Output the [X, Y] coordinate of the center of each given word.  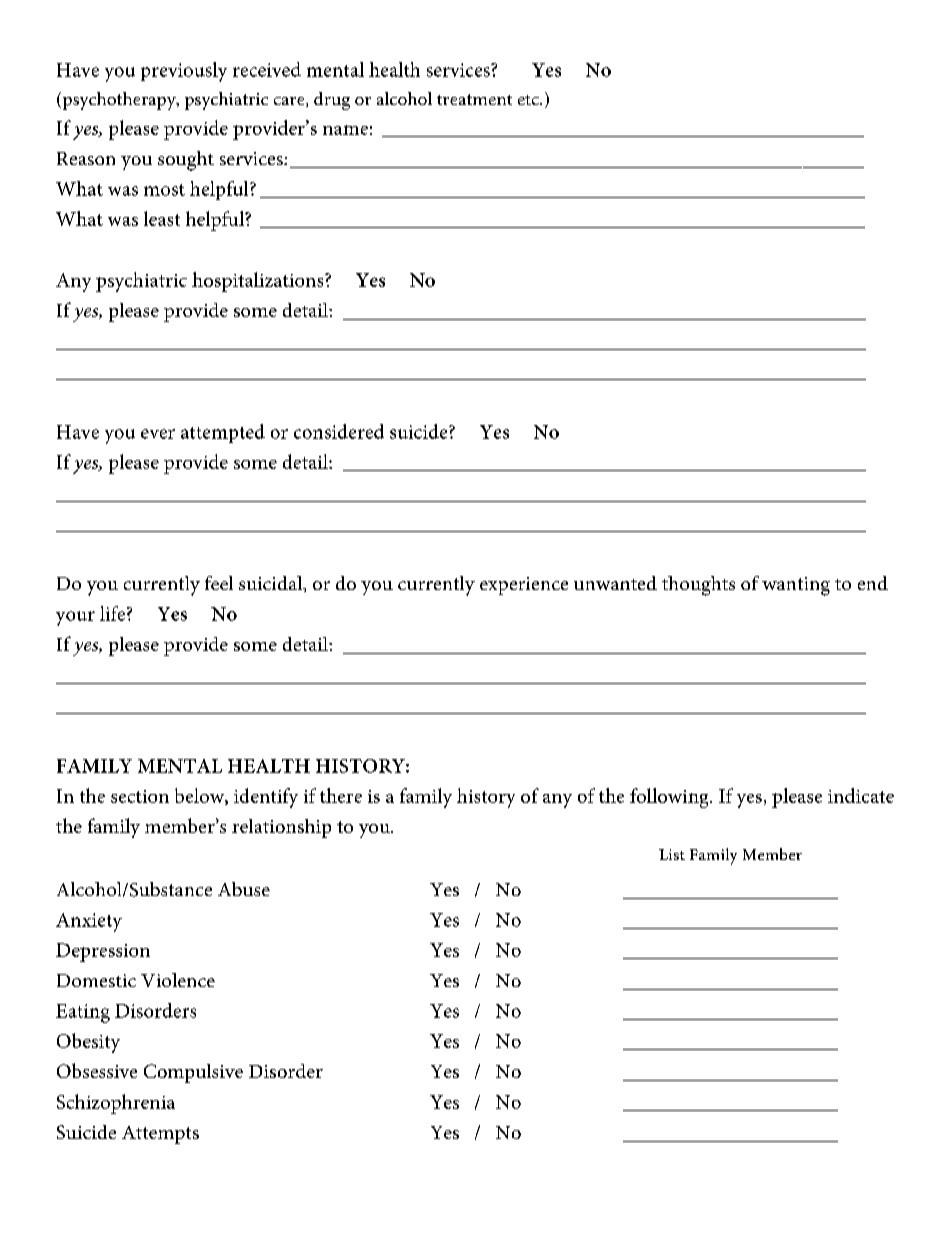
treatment [474, 99]
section [140, 796]
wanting [796, 586]
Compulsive [193, 1073]
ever [158, 434]
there [341, 795]
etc [529, 100]
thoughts [698, 586]
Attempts [160, 1135]
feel [219, 583]
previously [184, 72]
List [672, 854]
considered [339, 431]
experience [524, 586]
